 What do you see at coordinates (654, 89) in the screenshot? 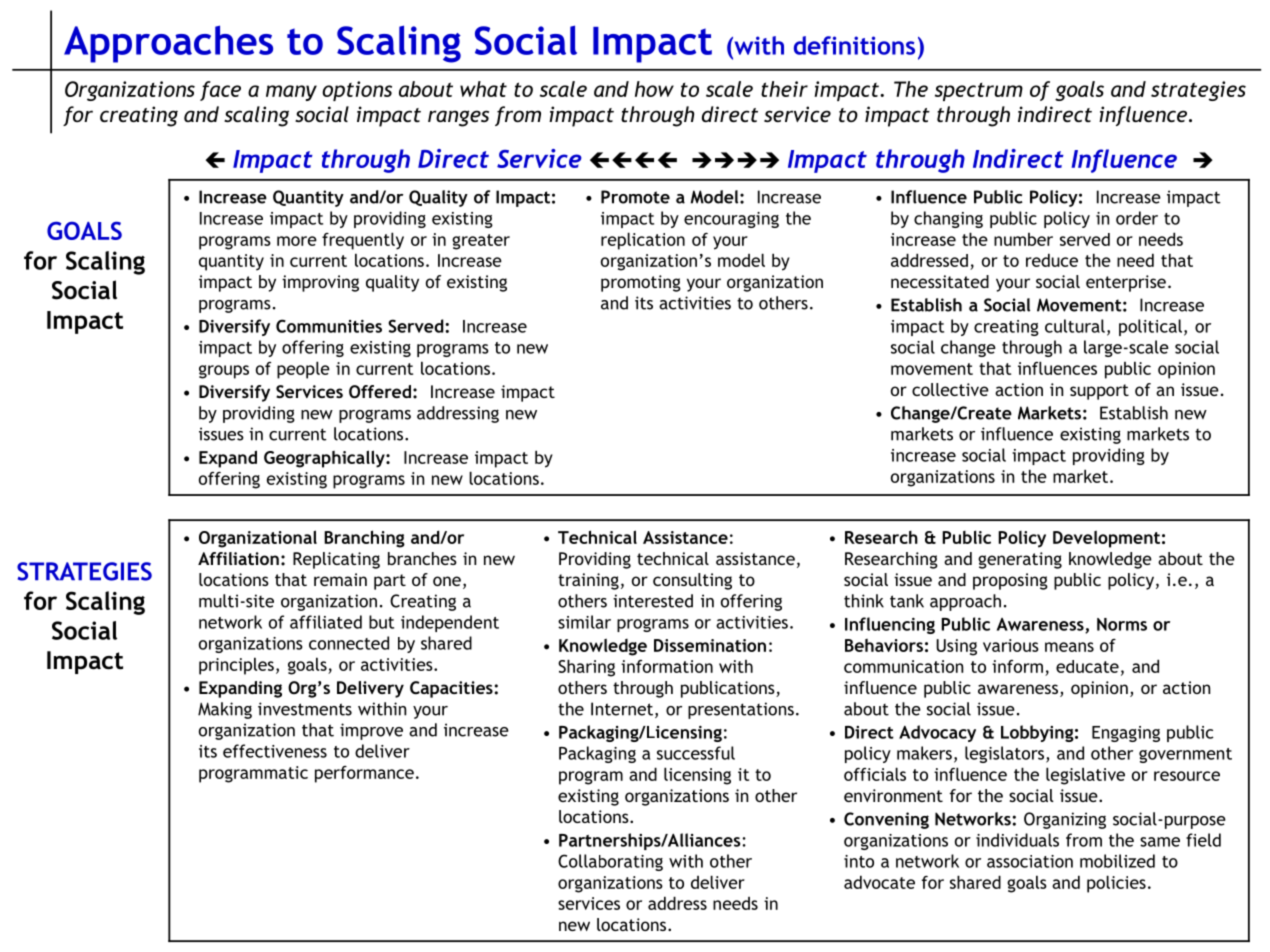
I see `how` at bounding box center [654, 89].
